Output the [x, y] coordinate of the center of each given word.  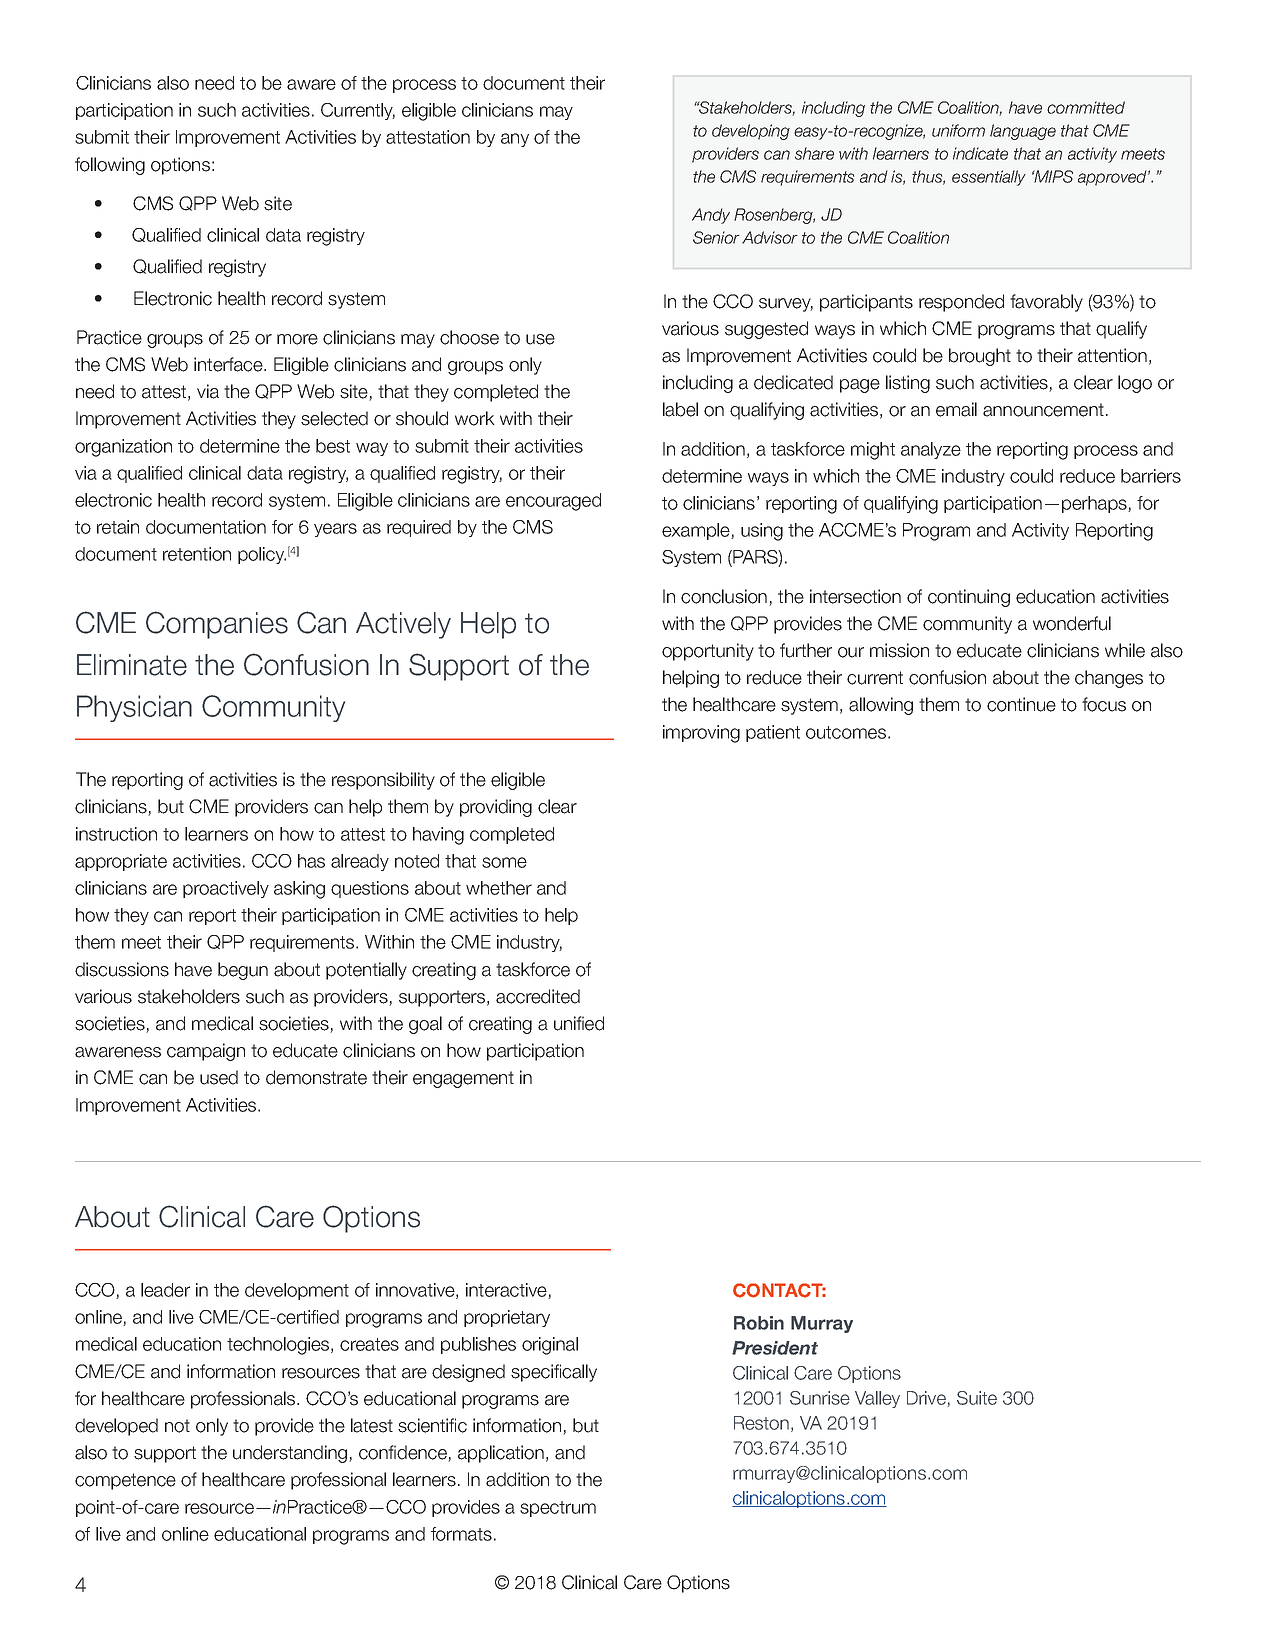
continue [1021, 704]
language [1023, 132]
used [219, 1077]
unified [579, 1023]
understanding [291, 1454]
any [515, 140]
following [110, 166]
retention [197, 554]
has [311, 861]
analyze [931, 450]
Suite [977, 1398]
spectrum [558, 1509]
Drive [927, 1399]
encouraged [553, 502]
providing [496, 808]
